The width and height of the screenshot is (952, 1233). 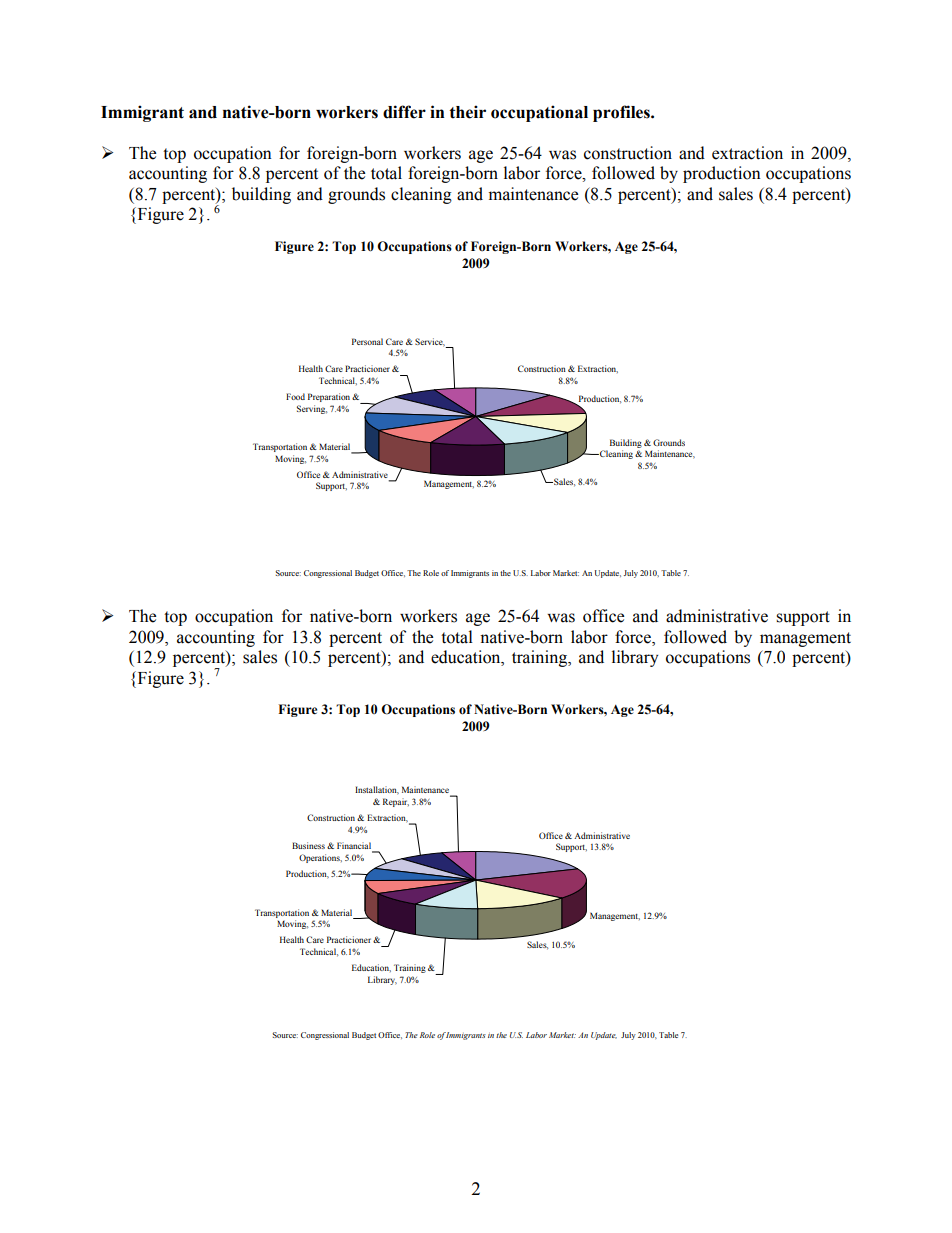 I want to click on Food, so click(x=295, y=396).
